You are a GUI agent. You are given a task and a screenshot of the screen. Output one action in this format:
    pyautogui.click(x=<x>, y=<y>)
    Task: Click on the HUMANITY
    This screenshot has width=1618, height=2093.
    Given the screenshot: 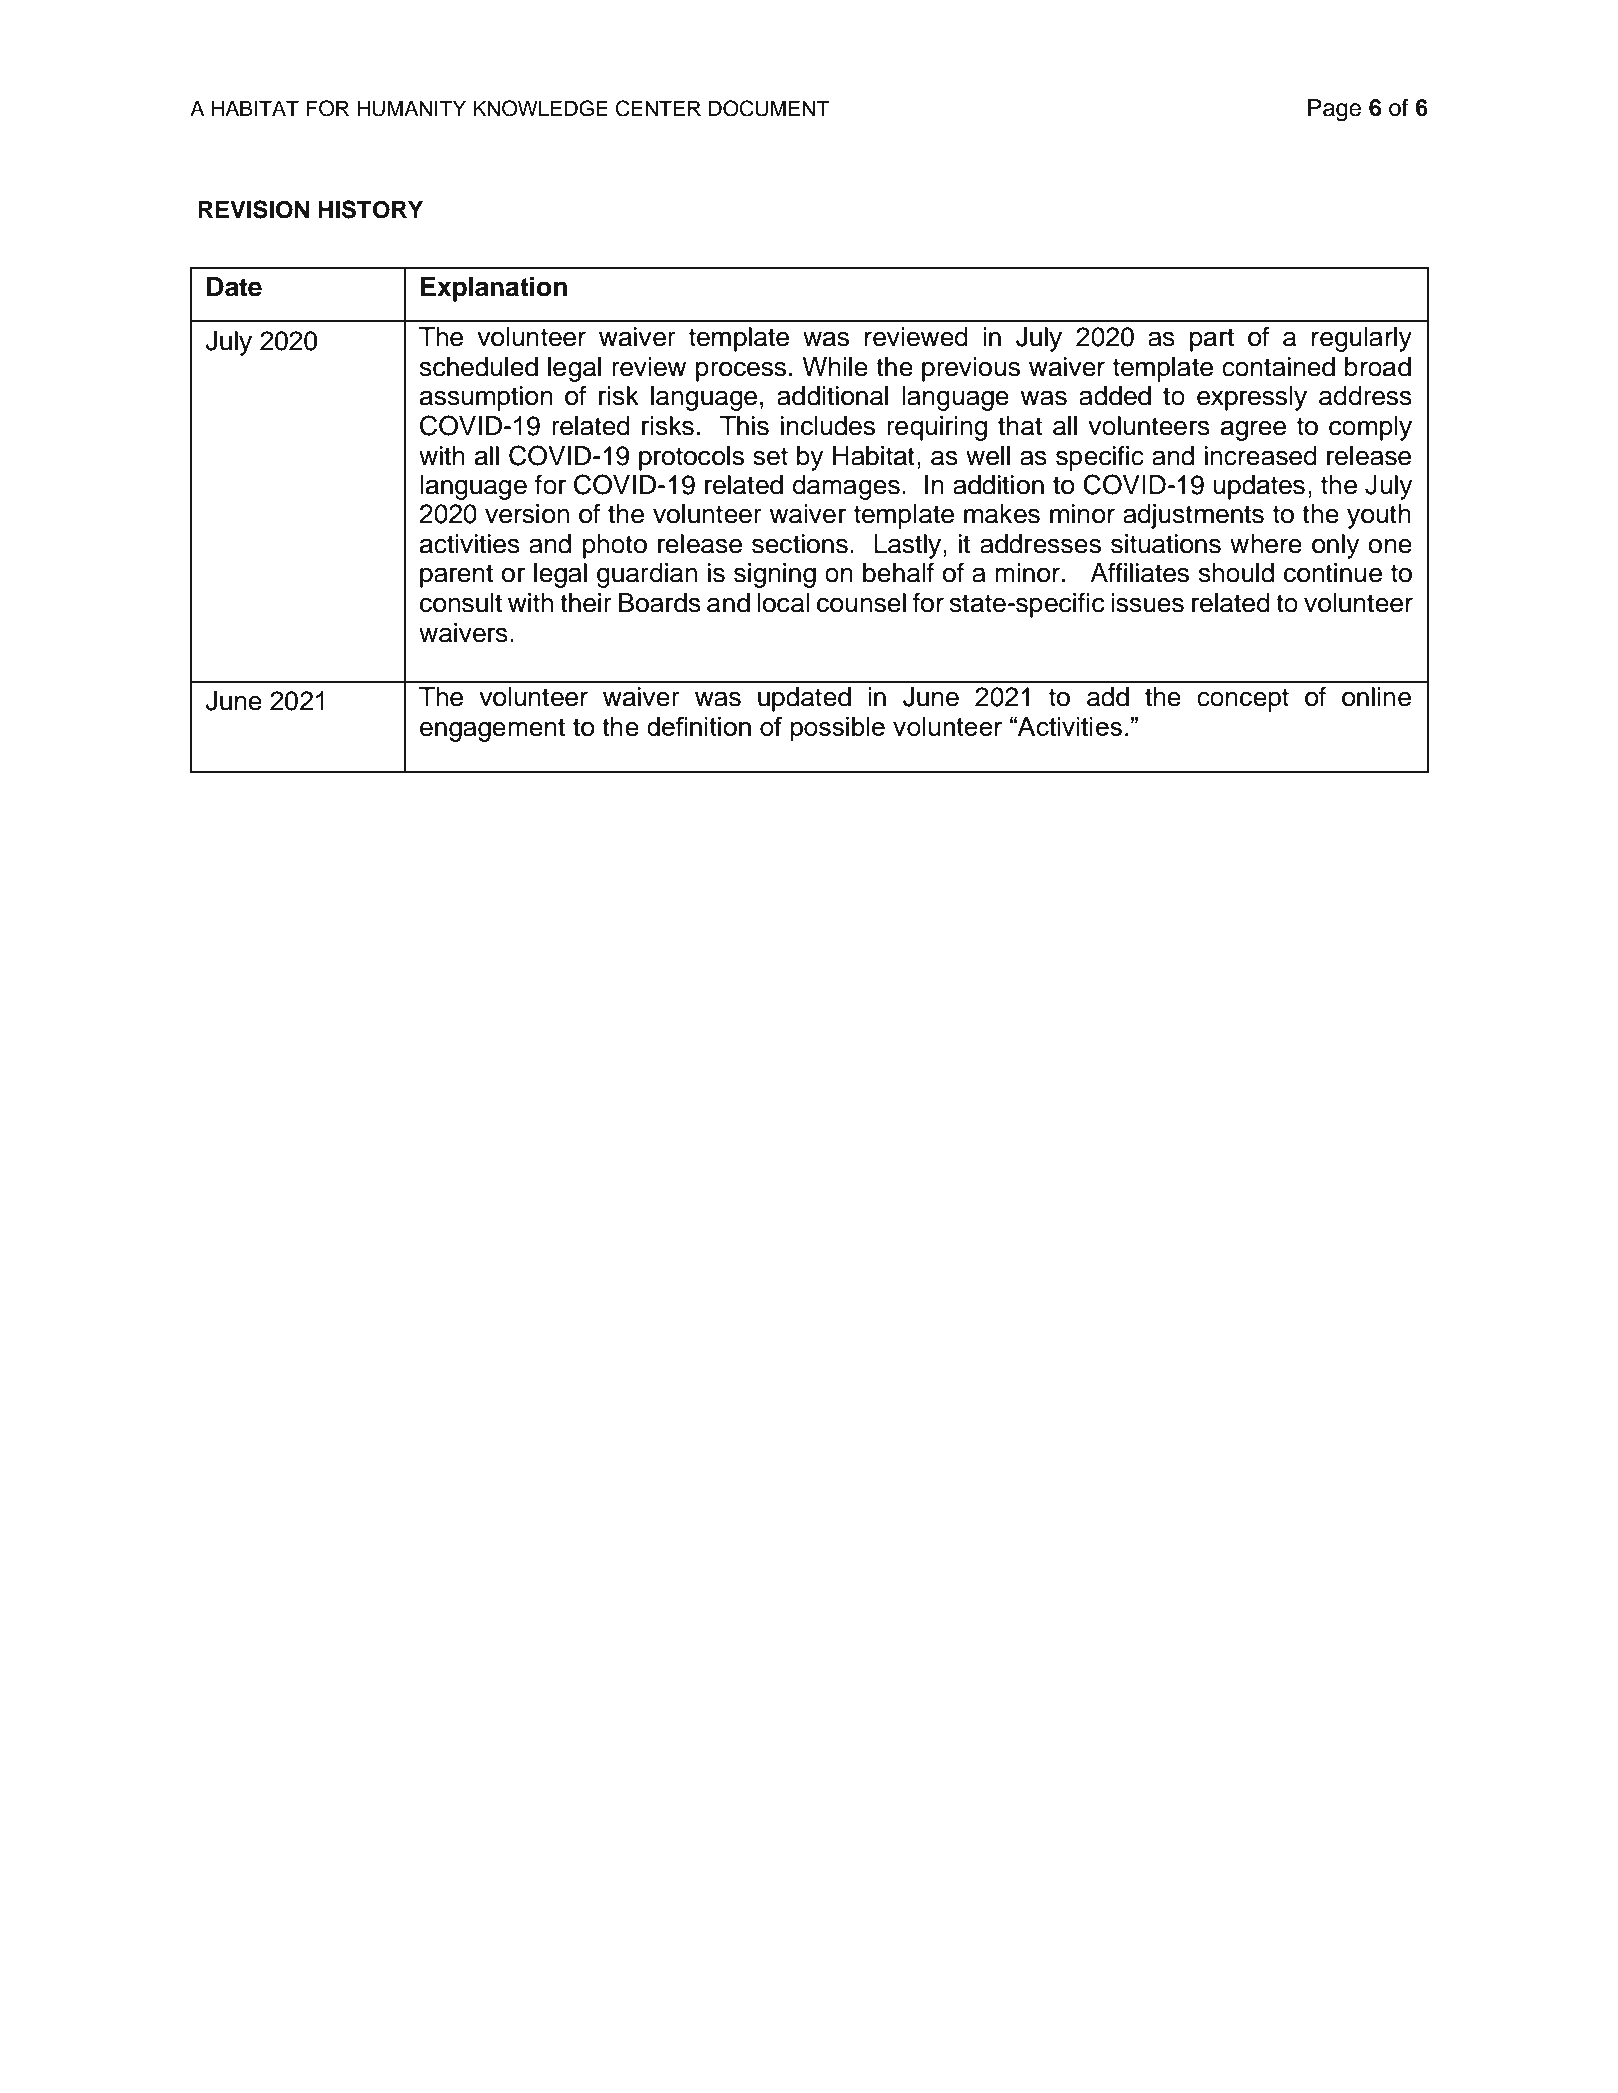 What is the action you would take?
    pyautogui.click(x=411, y=108)
